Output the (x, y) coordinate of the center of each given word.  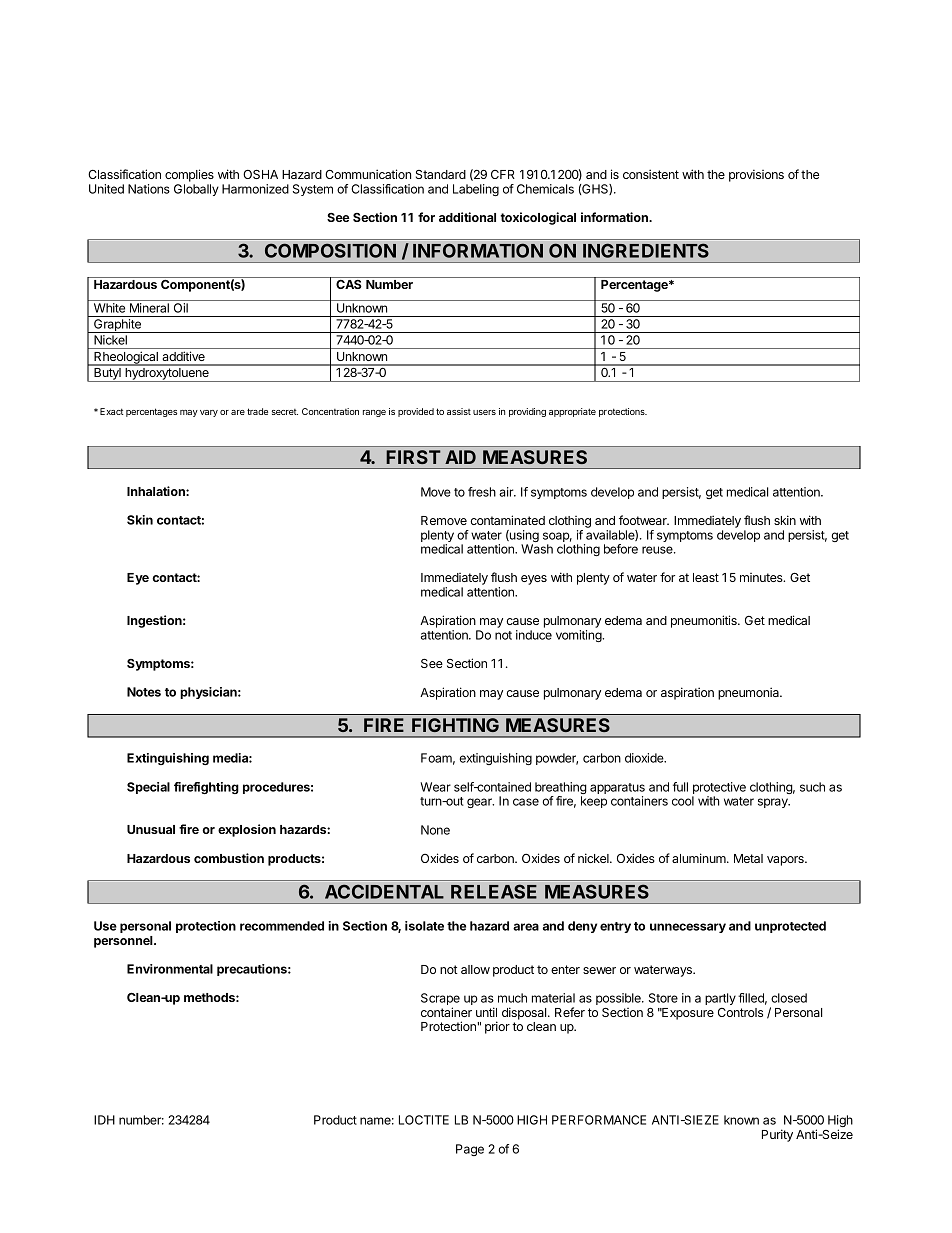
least (706, 577)
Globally (196, 190)
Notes (144, 692)
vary (209, 413)
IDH (104, 1120)
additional (467, 217)
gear (480, 803)
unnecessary (688, 928)
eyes (534, 580)
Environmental (170, 969)
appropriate (572, 412)
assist (459, 411)
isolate (424, 926)
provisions (756, 175)
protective (719, 789)
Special (148, 788)
